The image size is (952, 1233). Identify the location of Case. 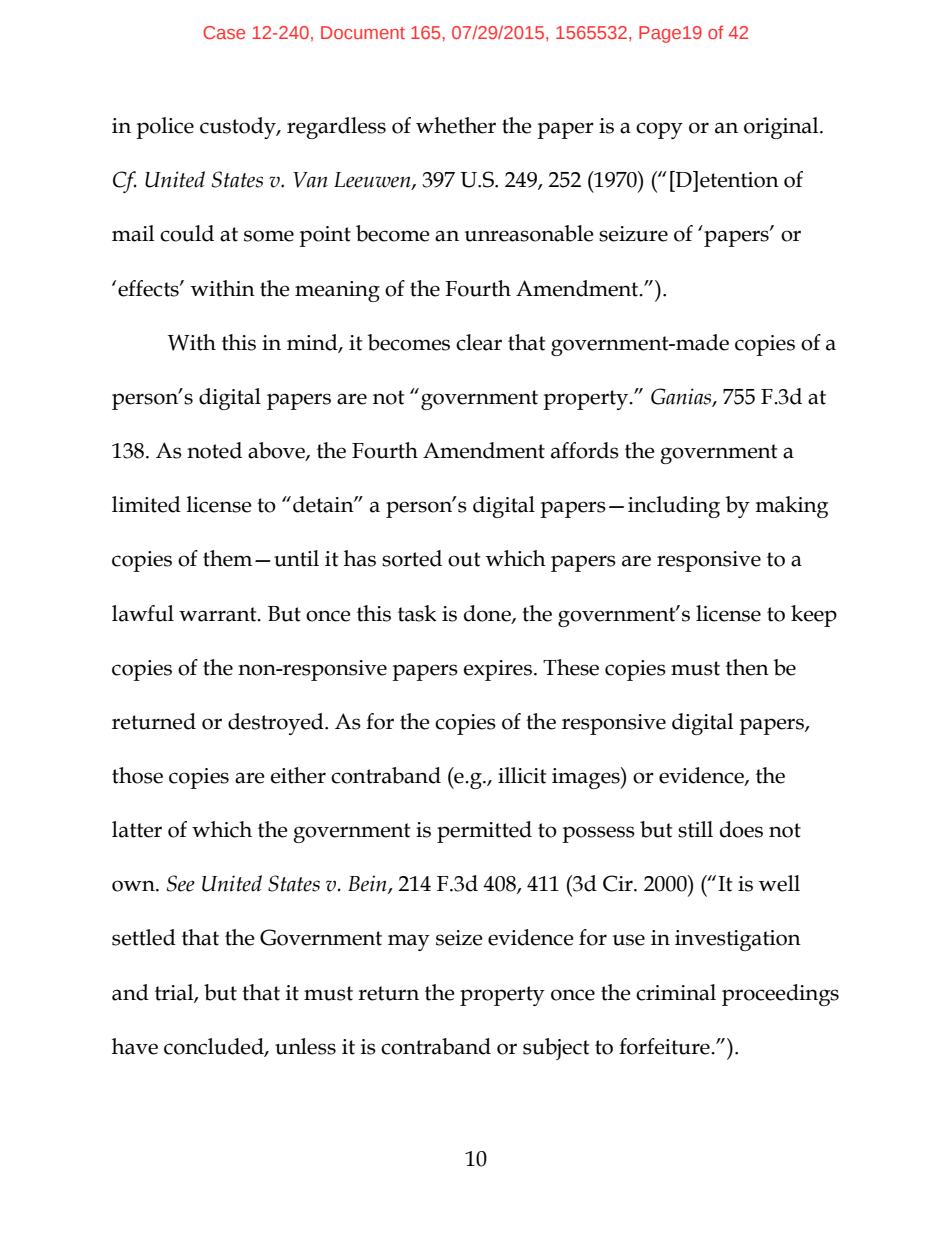
(224, 32).
